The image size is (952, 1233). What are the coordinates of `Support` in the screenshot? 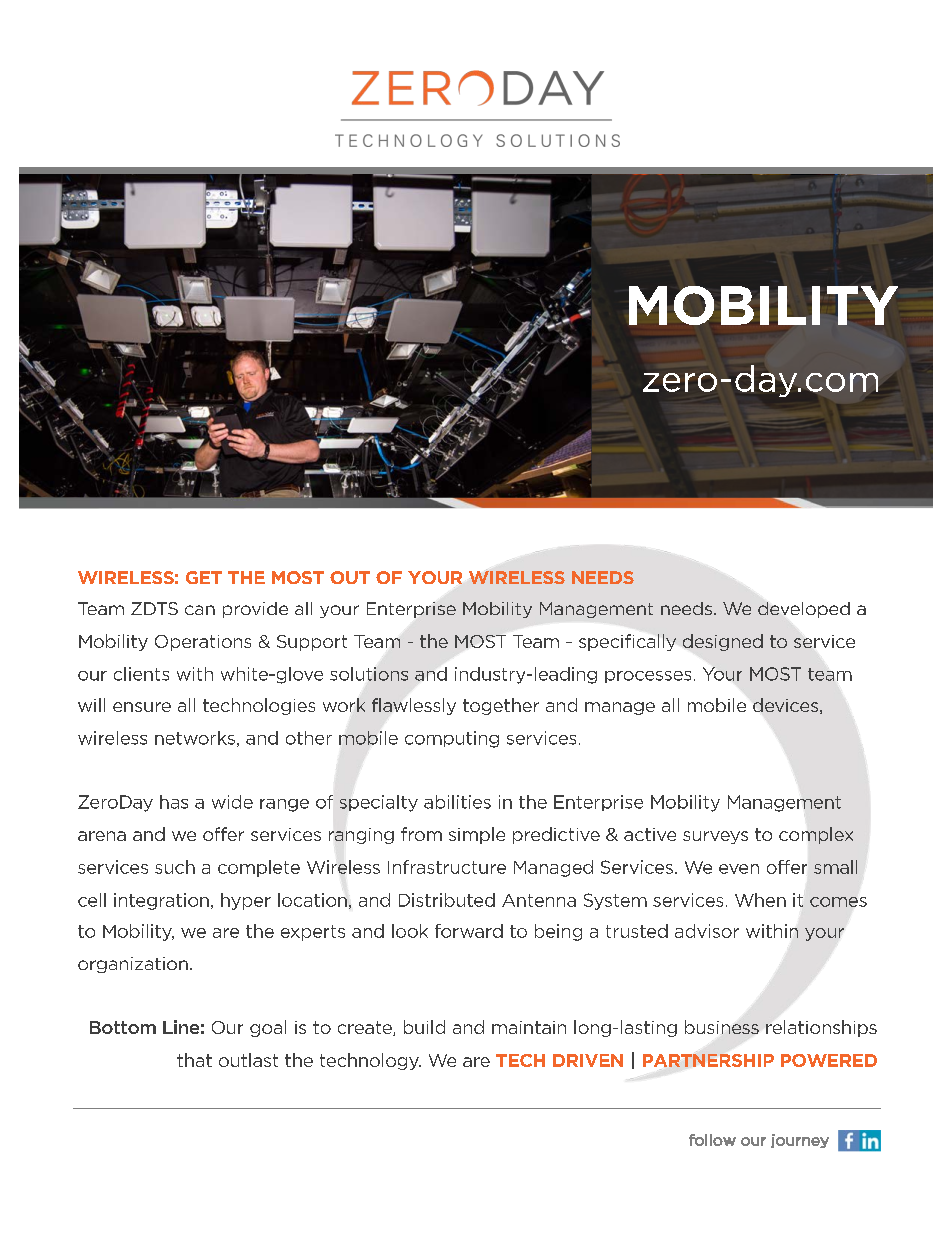 It's located at (312, 643).
